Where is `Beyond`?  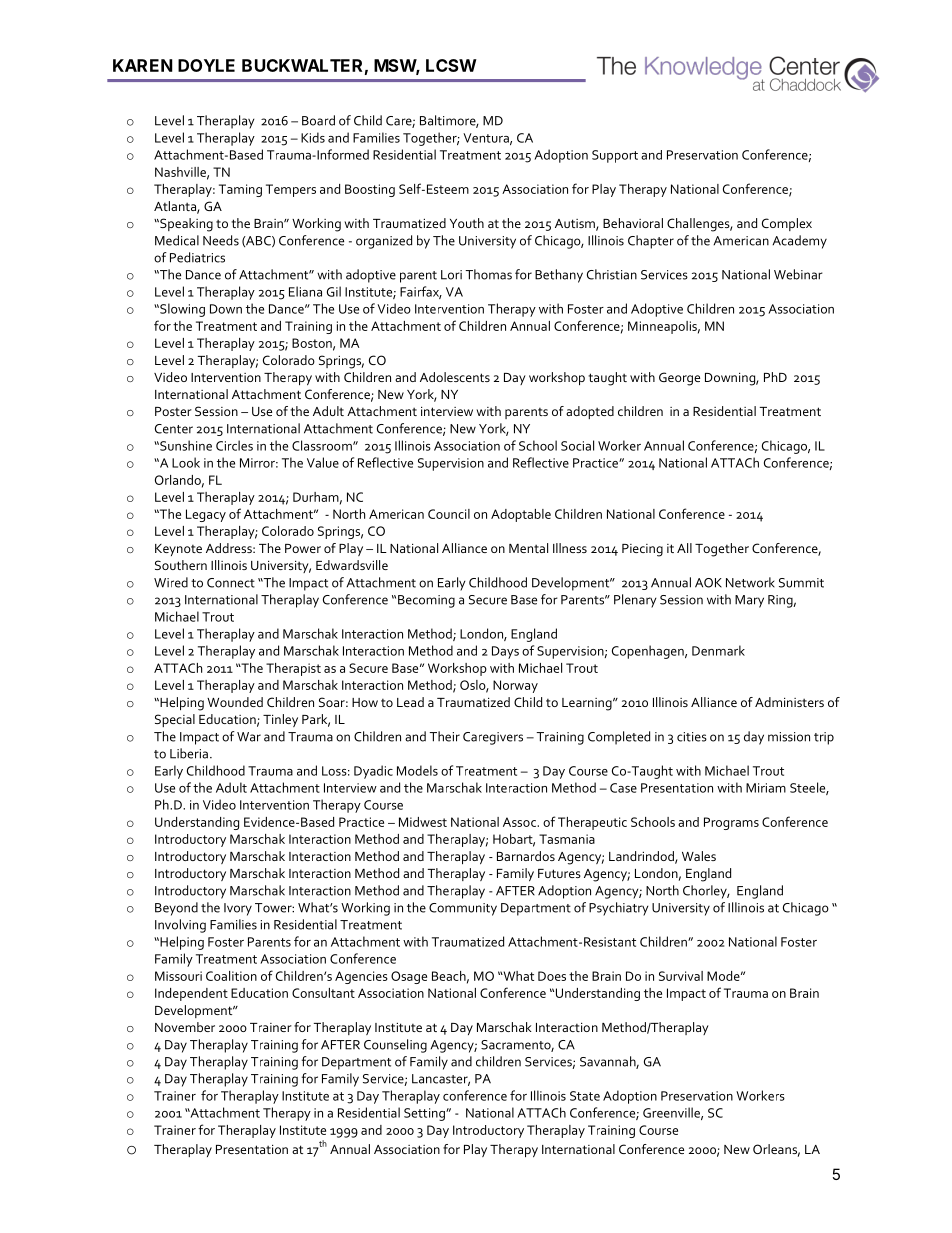
Beyond is located at coordinates (176, 909).
